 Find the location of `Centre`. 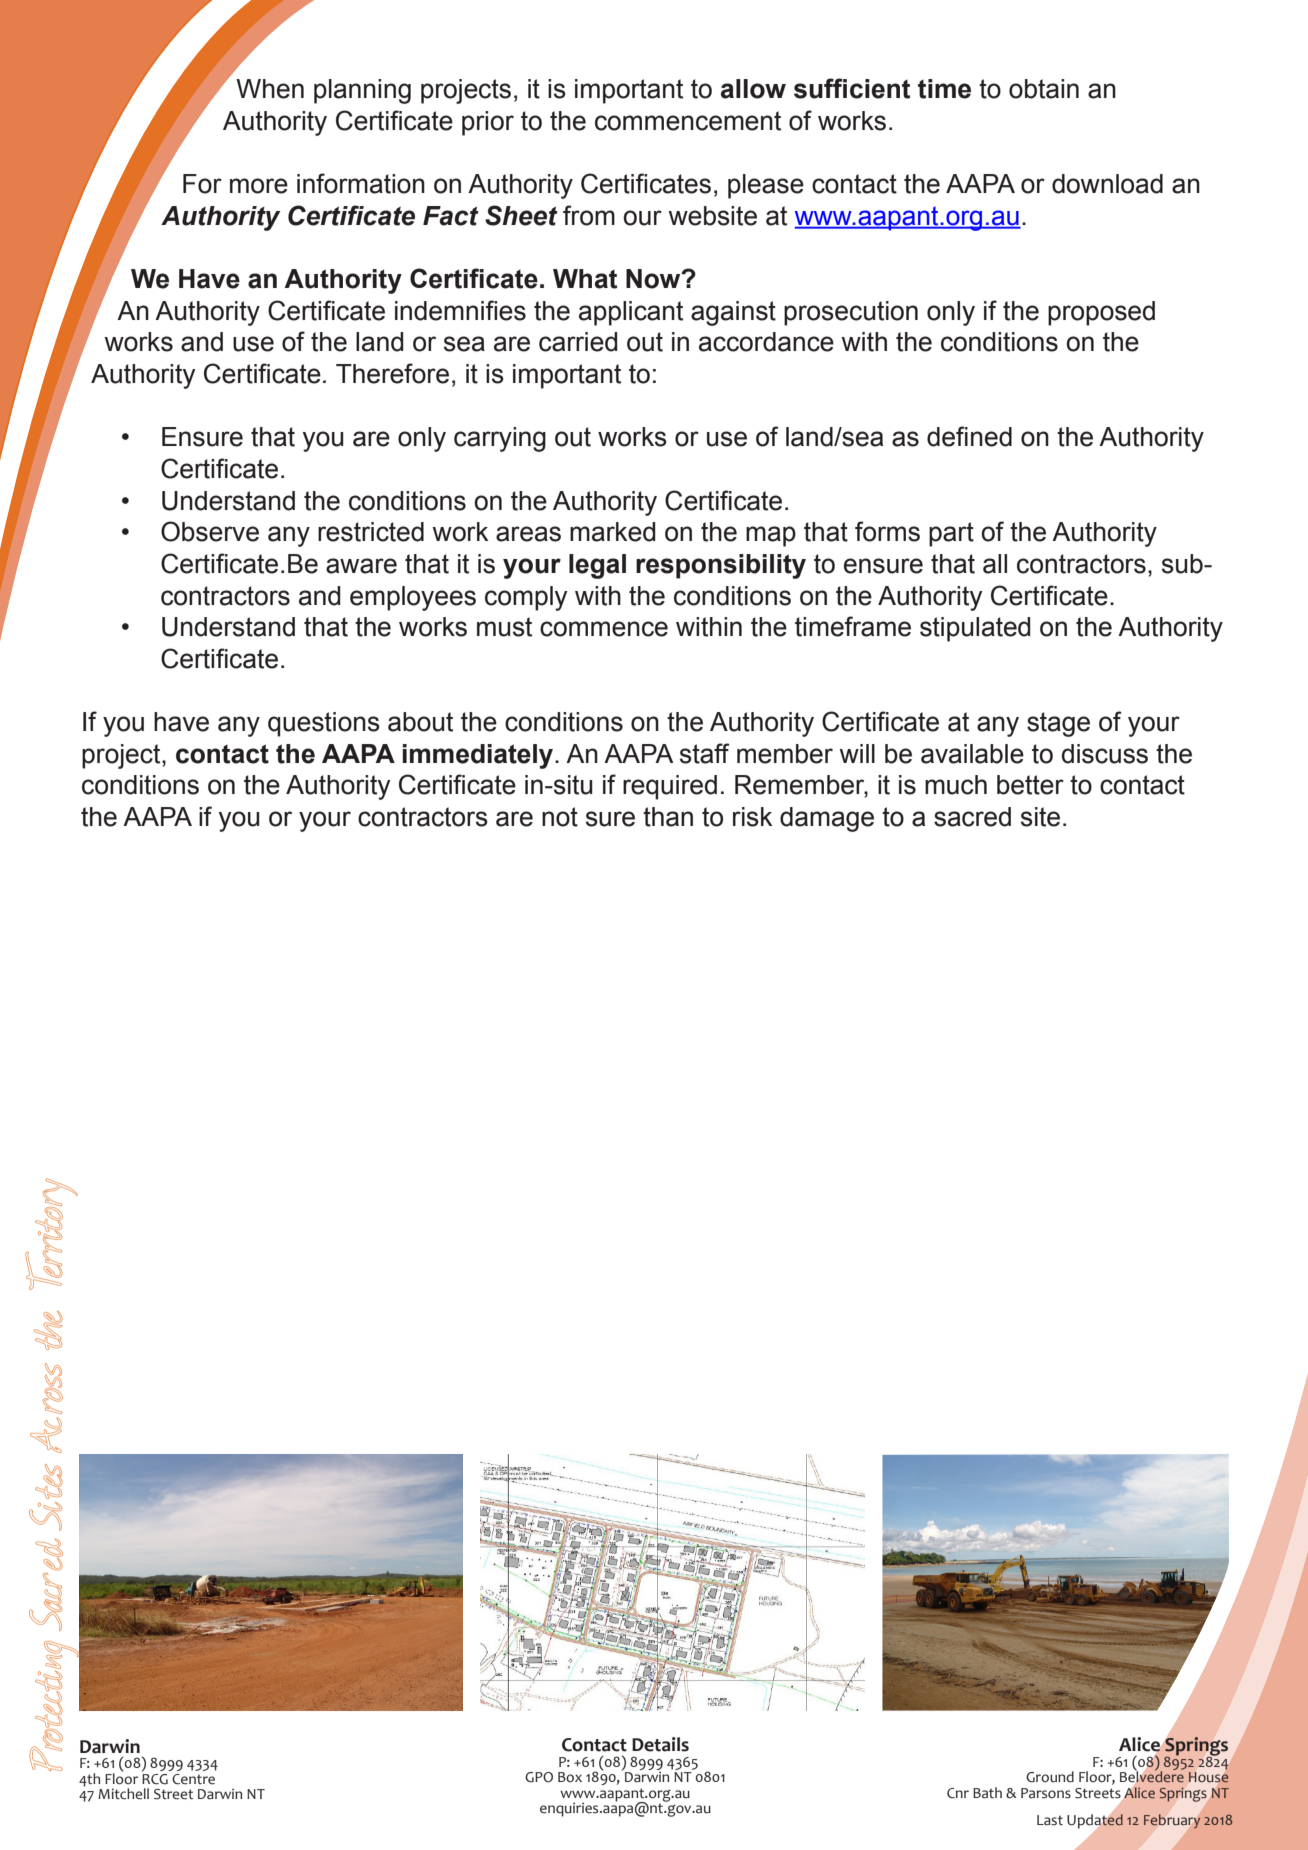

Centre is located at coordinates (193, 1779).
